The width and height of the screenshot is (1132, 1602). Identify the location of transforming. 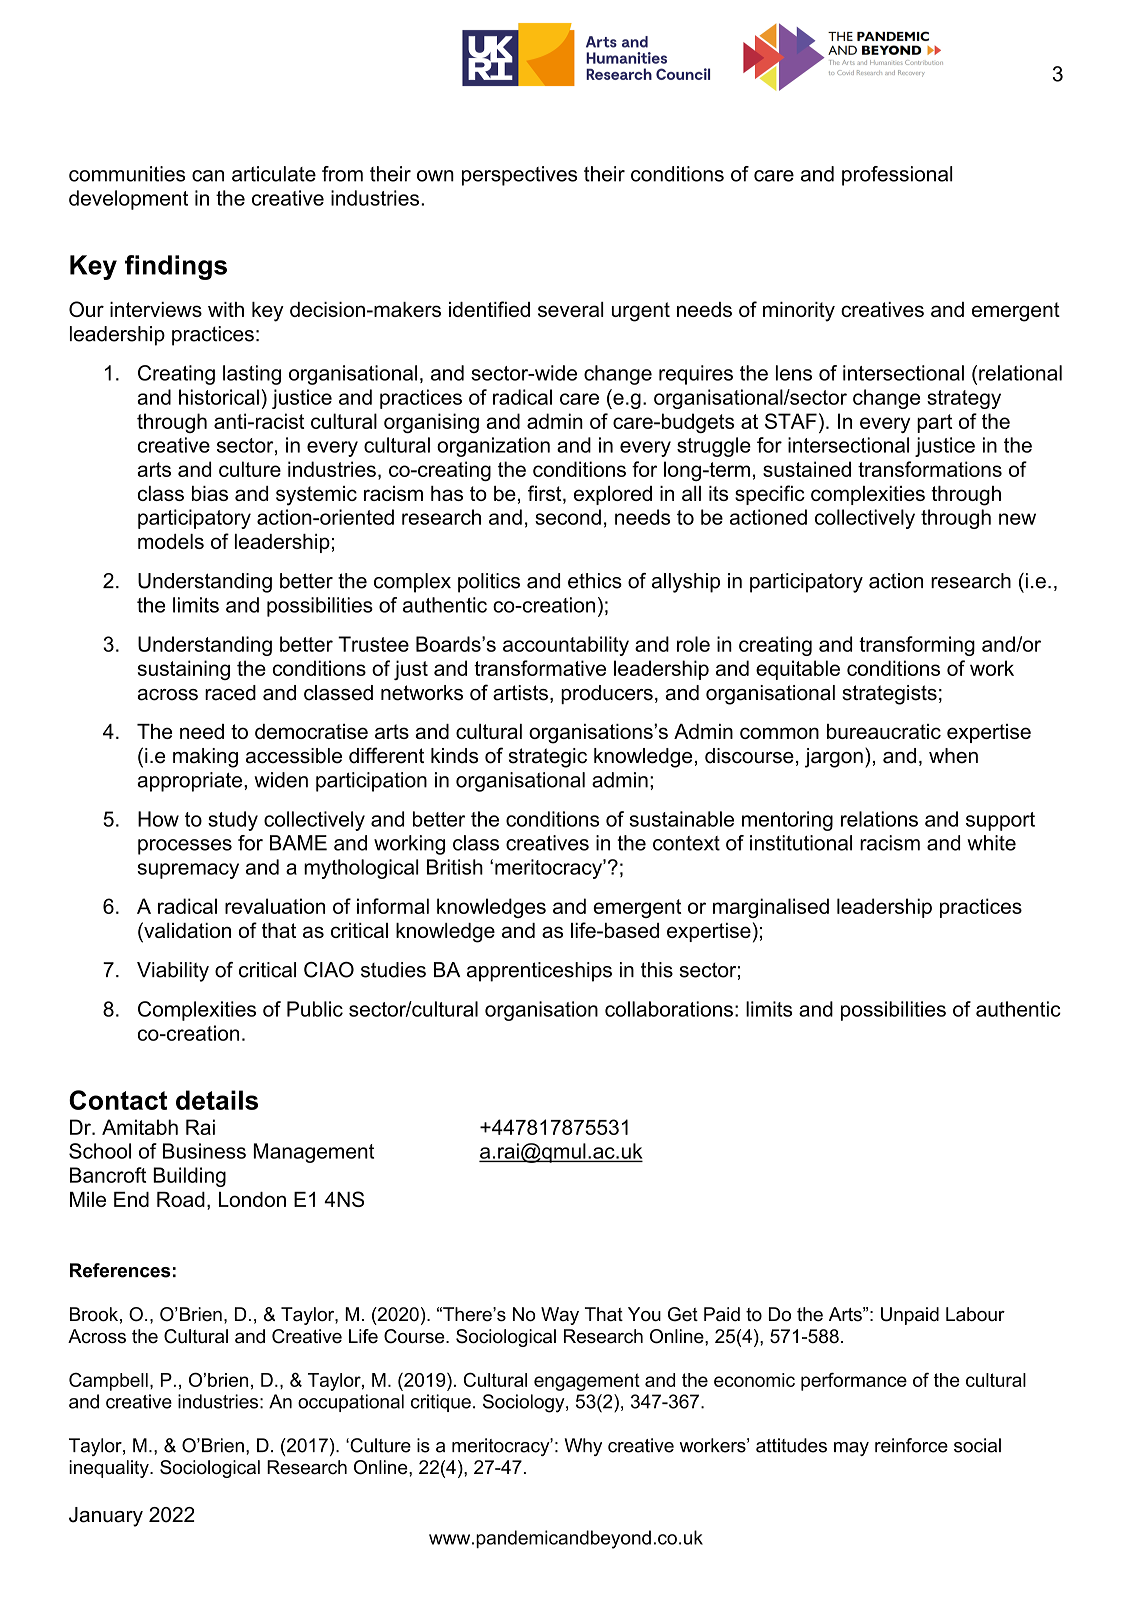
(917, 646).
